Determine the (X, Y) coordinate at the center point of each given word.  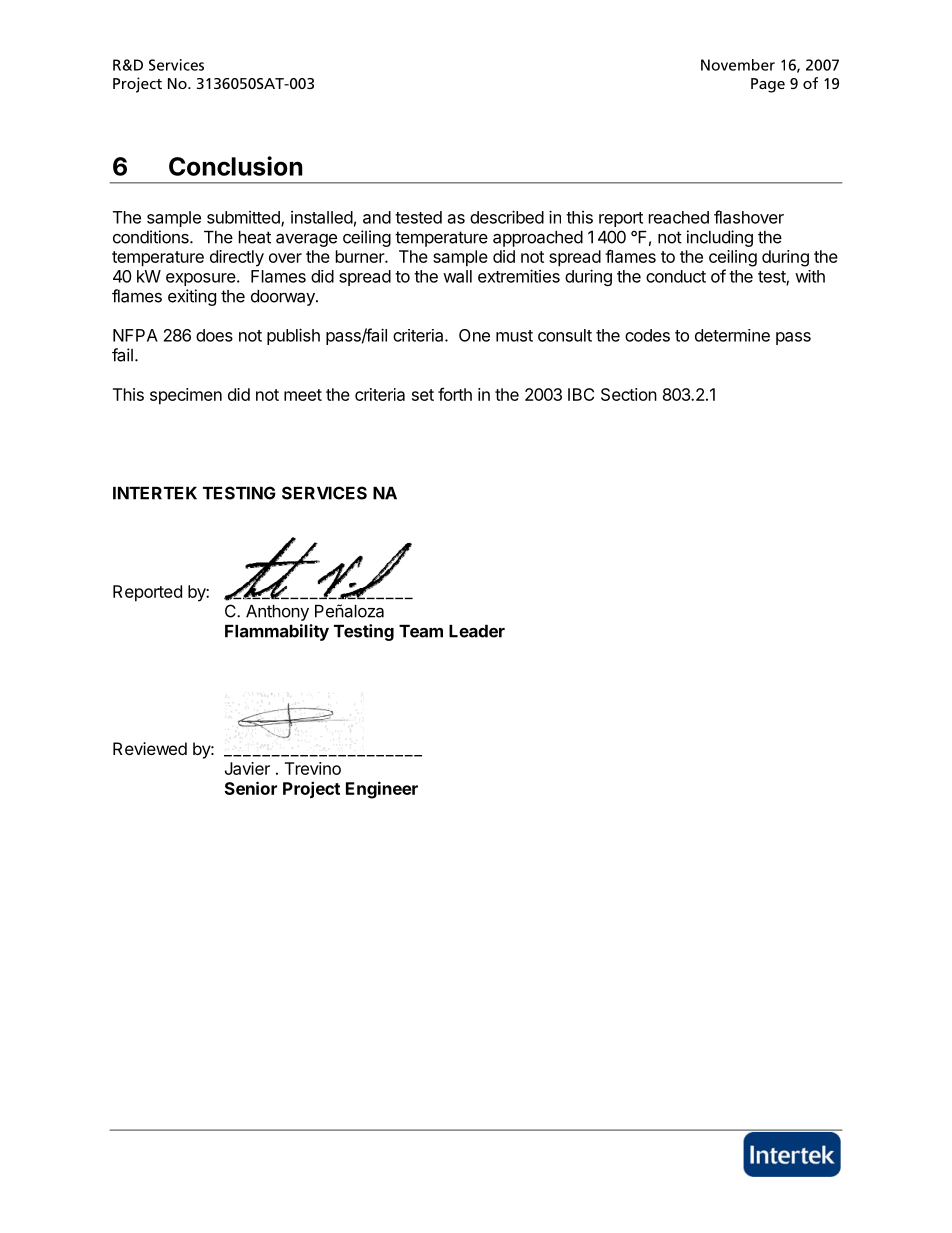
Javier (247, 768)
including (720, 238)
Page (768, 85)
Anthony (277, 613)
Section (629, 394)
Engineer (382, 790)
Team (421, 631)
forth (455, 394)
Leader (477, 631)
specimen (186, 396)
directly (237, 258)
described (507, 217)
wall (457, 276)
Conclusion (236, 166)
